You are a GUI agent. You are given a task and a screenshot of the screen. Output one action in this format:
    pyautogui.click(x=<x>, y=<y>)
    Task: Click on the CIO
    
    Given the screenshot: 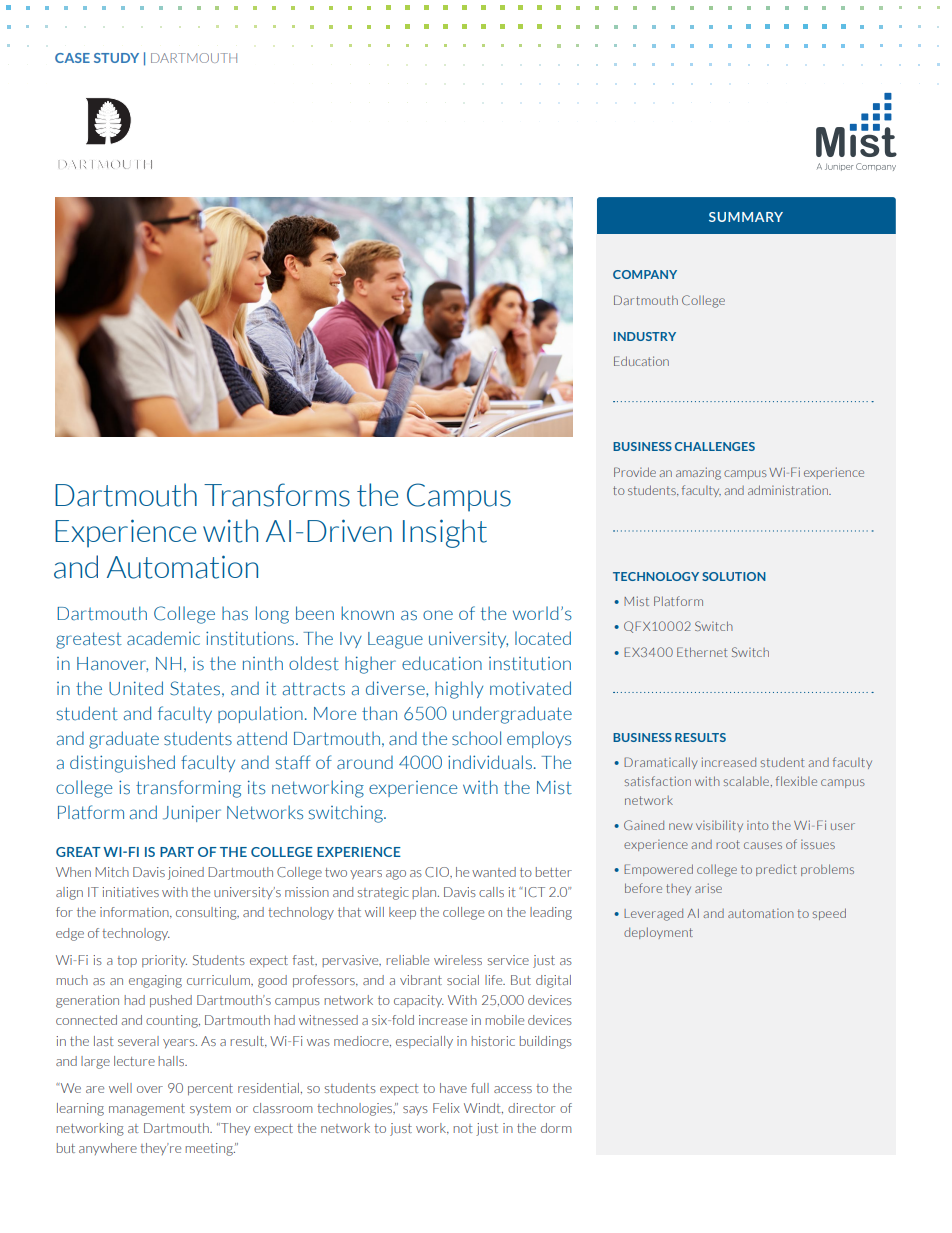 What is the action you would take?
    pyautogui.click(x=438, y=872)
